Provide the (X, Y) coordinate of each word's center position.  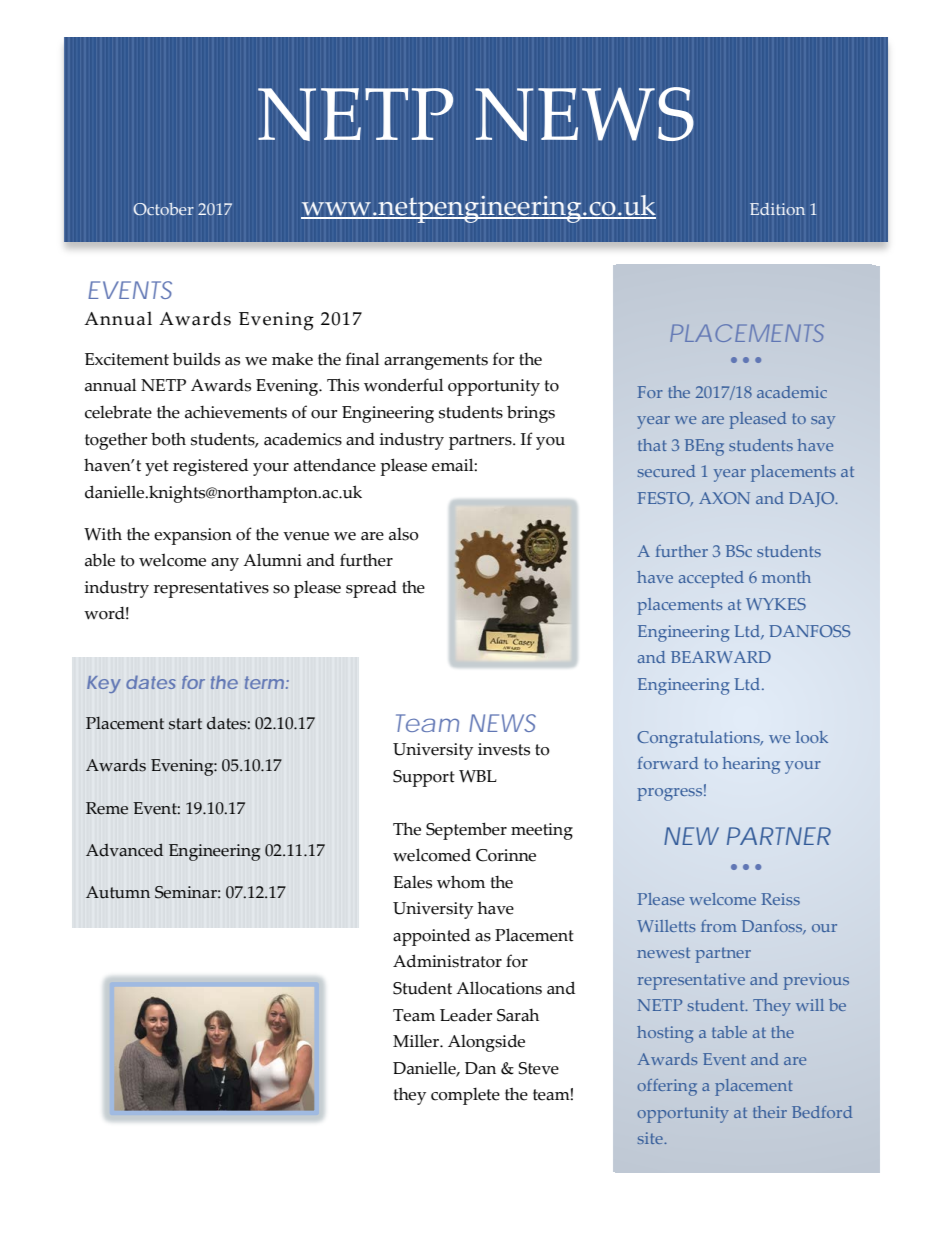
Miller (417, 1041)
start (185, 724)
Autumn (118, 892)
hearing (751, 765)
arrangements (436, 362)
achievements (236, 412)
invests (504, 749)
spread (371, 589)
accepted (711, 579)
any (225, 564)
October (163, 209)
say (823, 422)
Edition (777, 209)
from (719, 926)
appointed (431, 937)
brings (531, 414)
